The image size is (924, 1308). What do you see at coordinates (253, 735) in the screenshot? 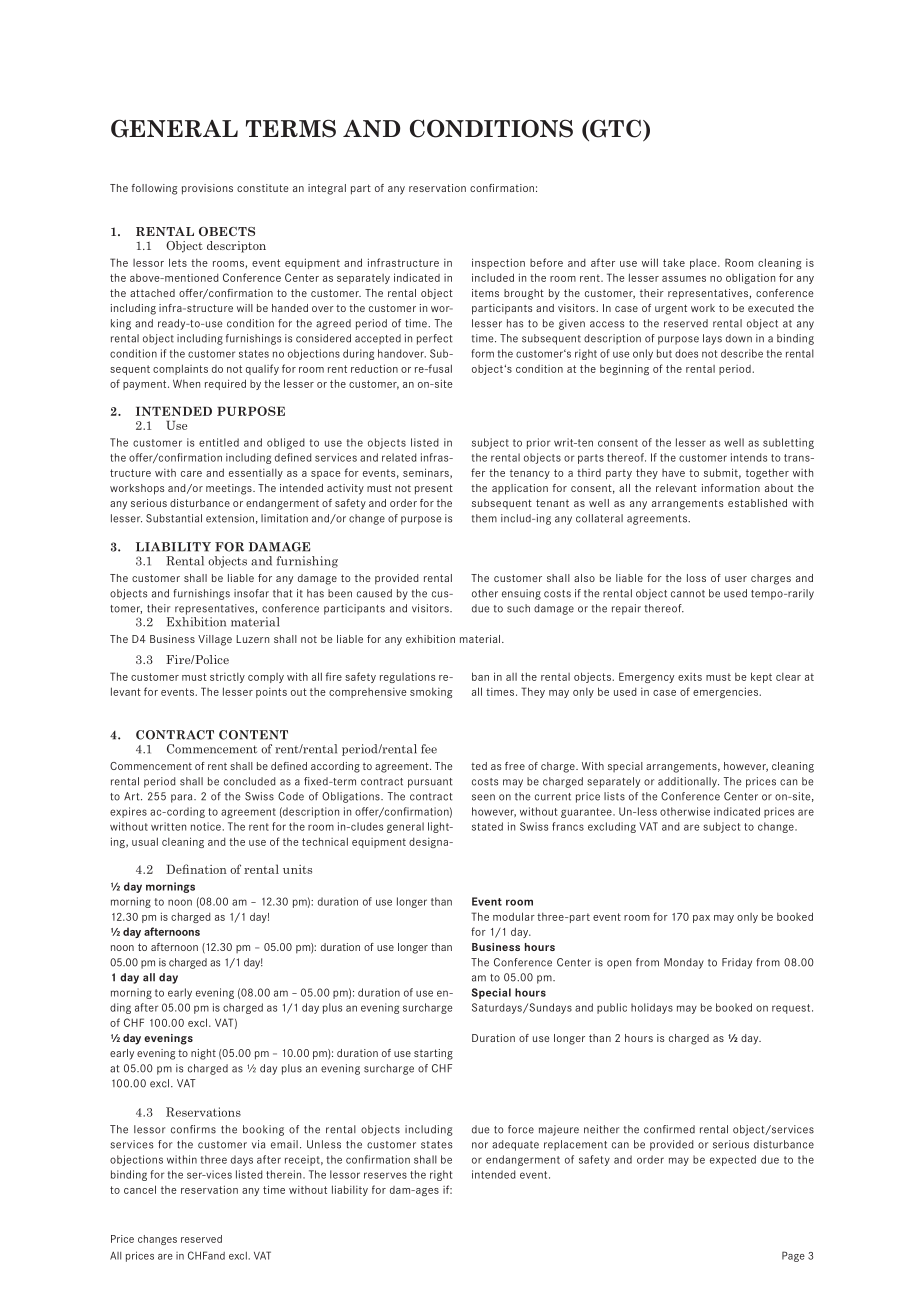
I see `CONTENT` at bounding box center [253, 735].
